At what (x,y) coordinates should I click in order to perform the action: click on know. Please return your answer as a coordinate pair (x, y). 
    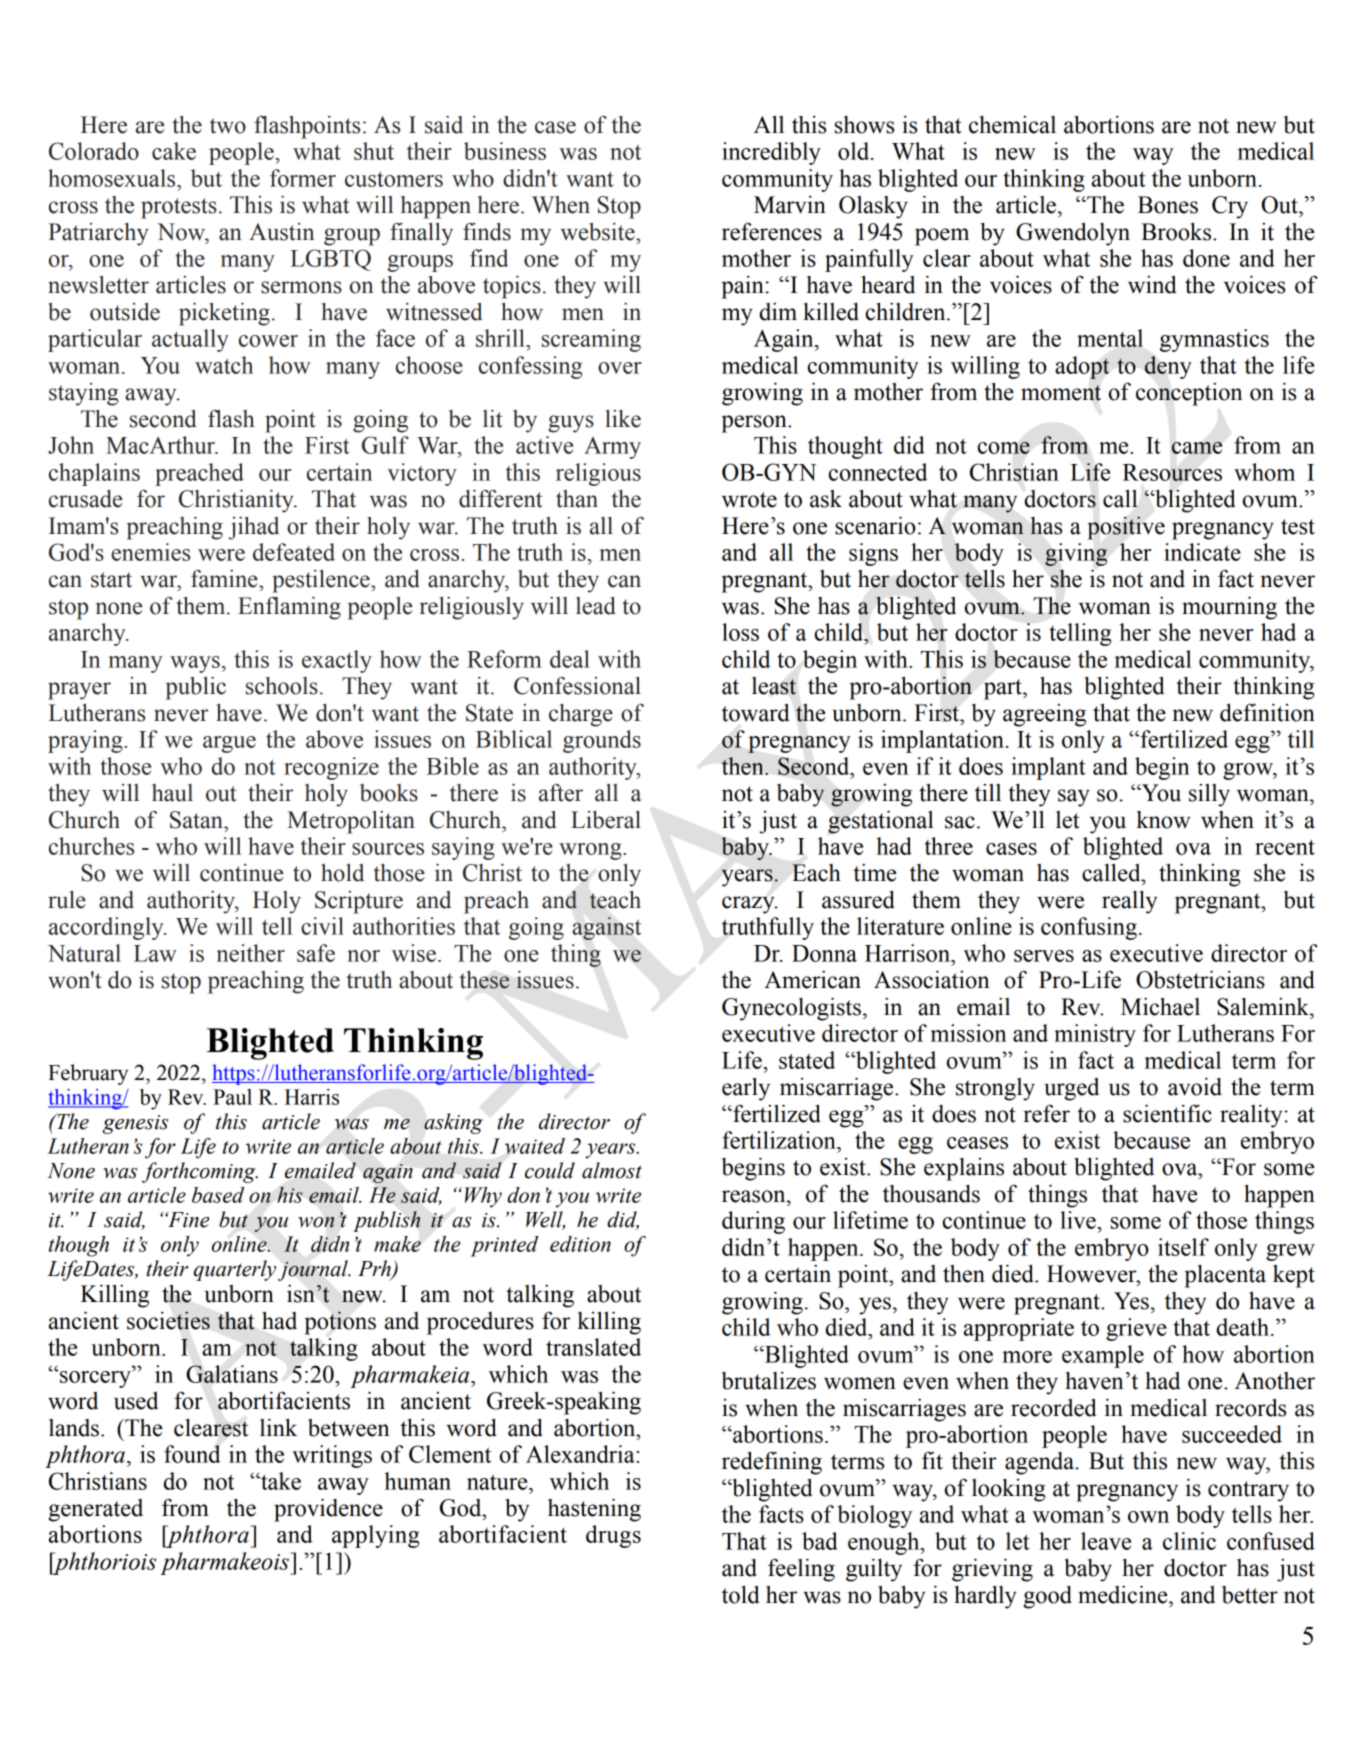
    Looking at the image, I should click on (1163, 820).
